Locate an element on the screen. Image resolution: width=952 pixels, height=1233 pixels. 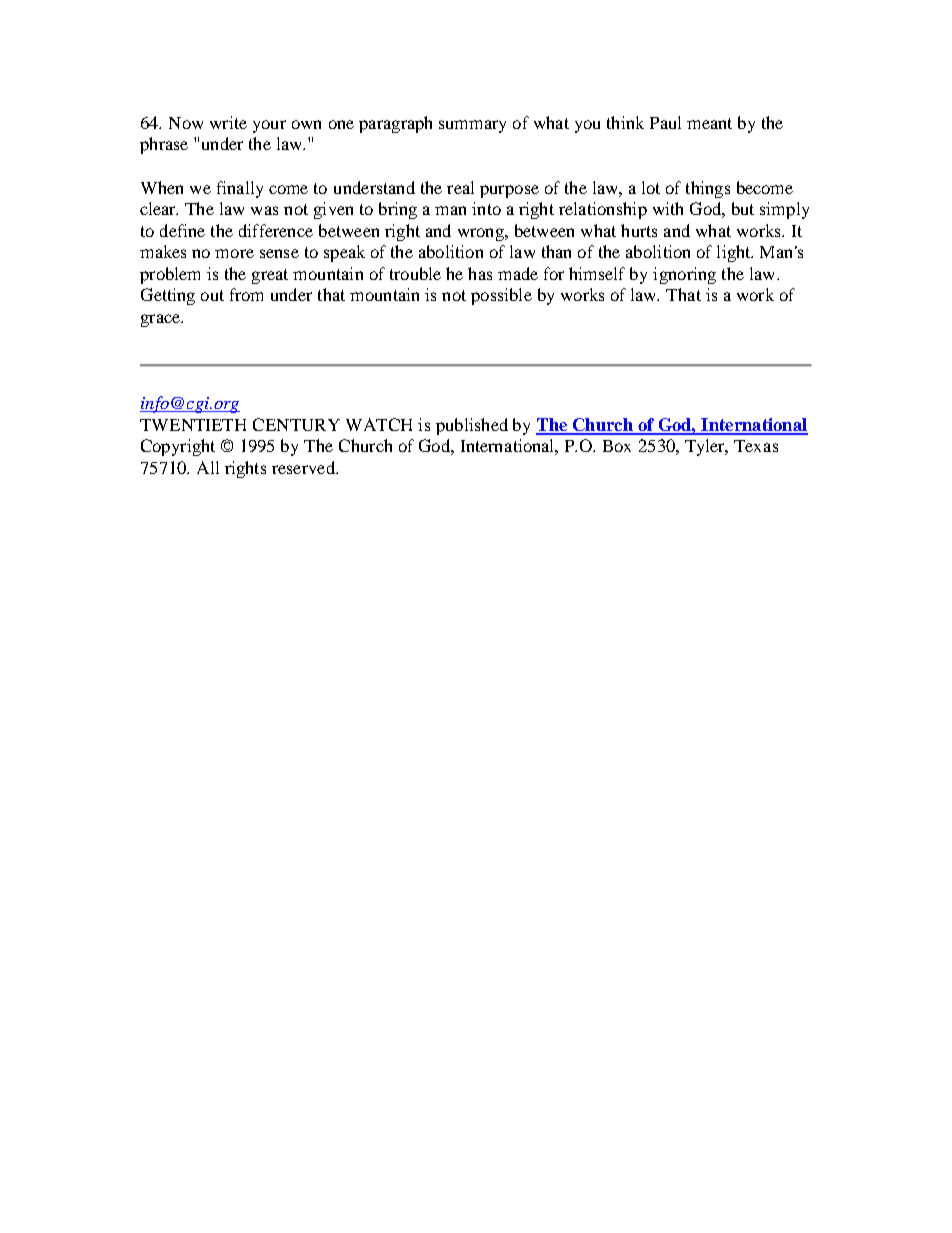
write is located at coordinates (228, 122).
